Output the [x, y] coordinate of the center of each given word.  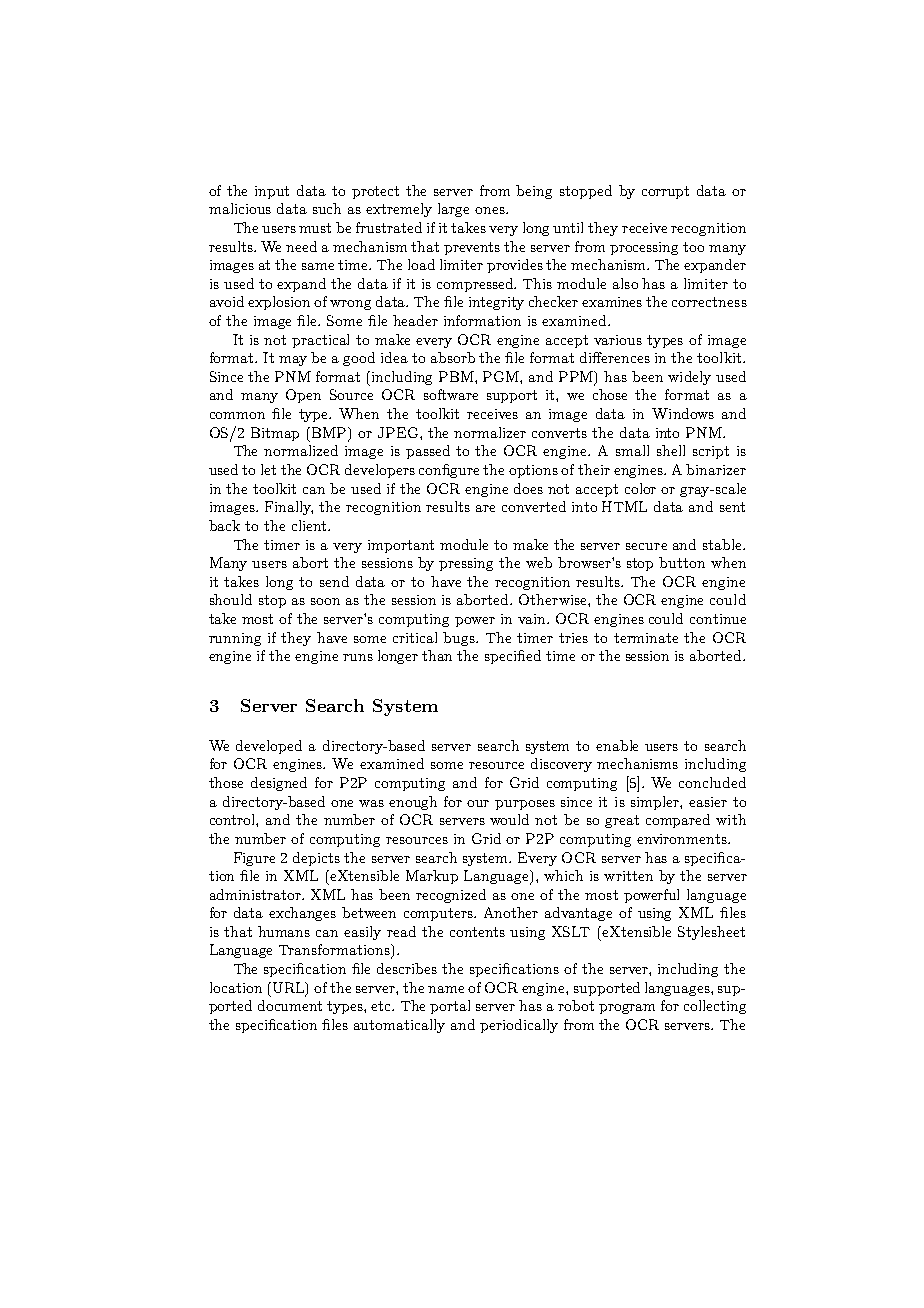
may [293, 361]
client [310, 525]
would [509, 819]
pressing [466, 564]
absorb [453, 357]
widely [689, 378]
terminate [646, 638]
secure [646, 546]
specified [513, 657]
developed [269, 747]
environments [683, 839]
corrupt [665, 192]
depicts [316, 859]
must [315, 228]
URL [290, 989]
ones [491, 210]
